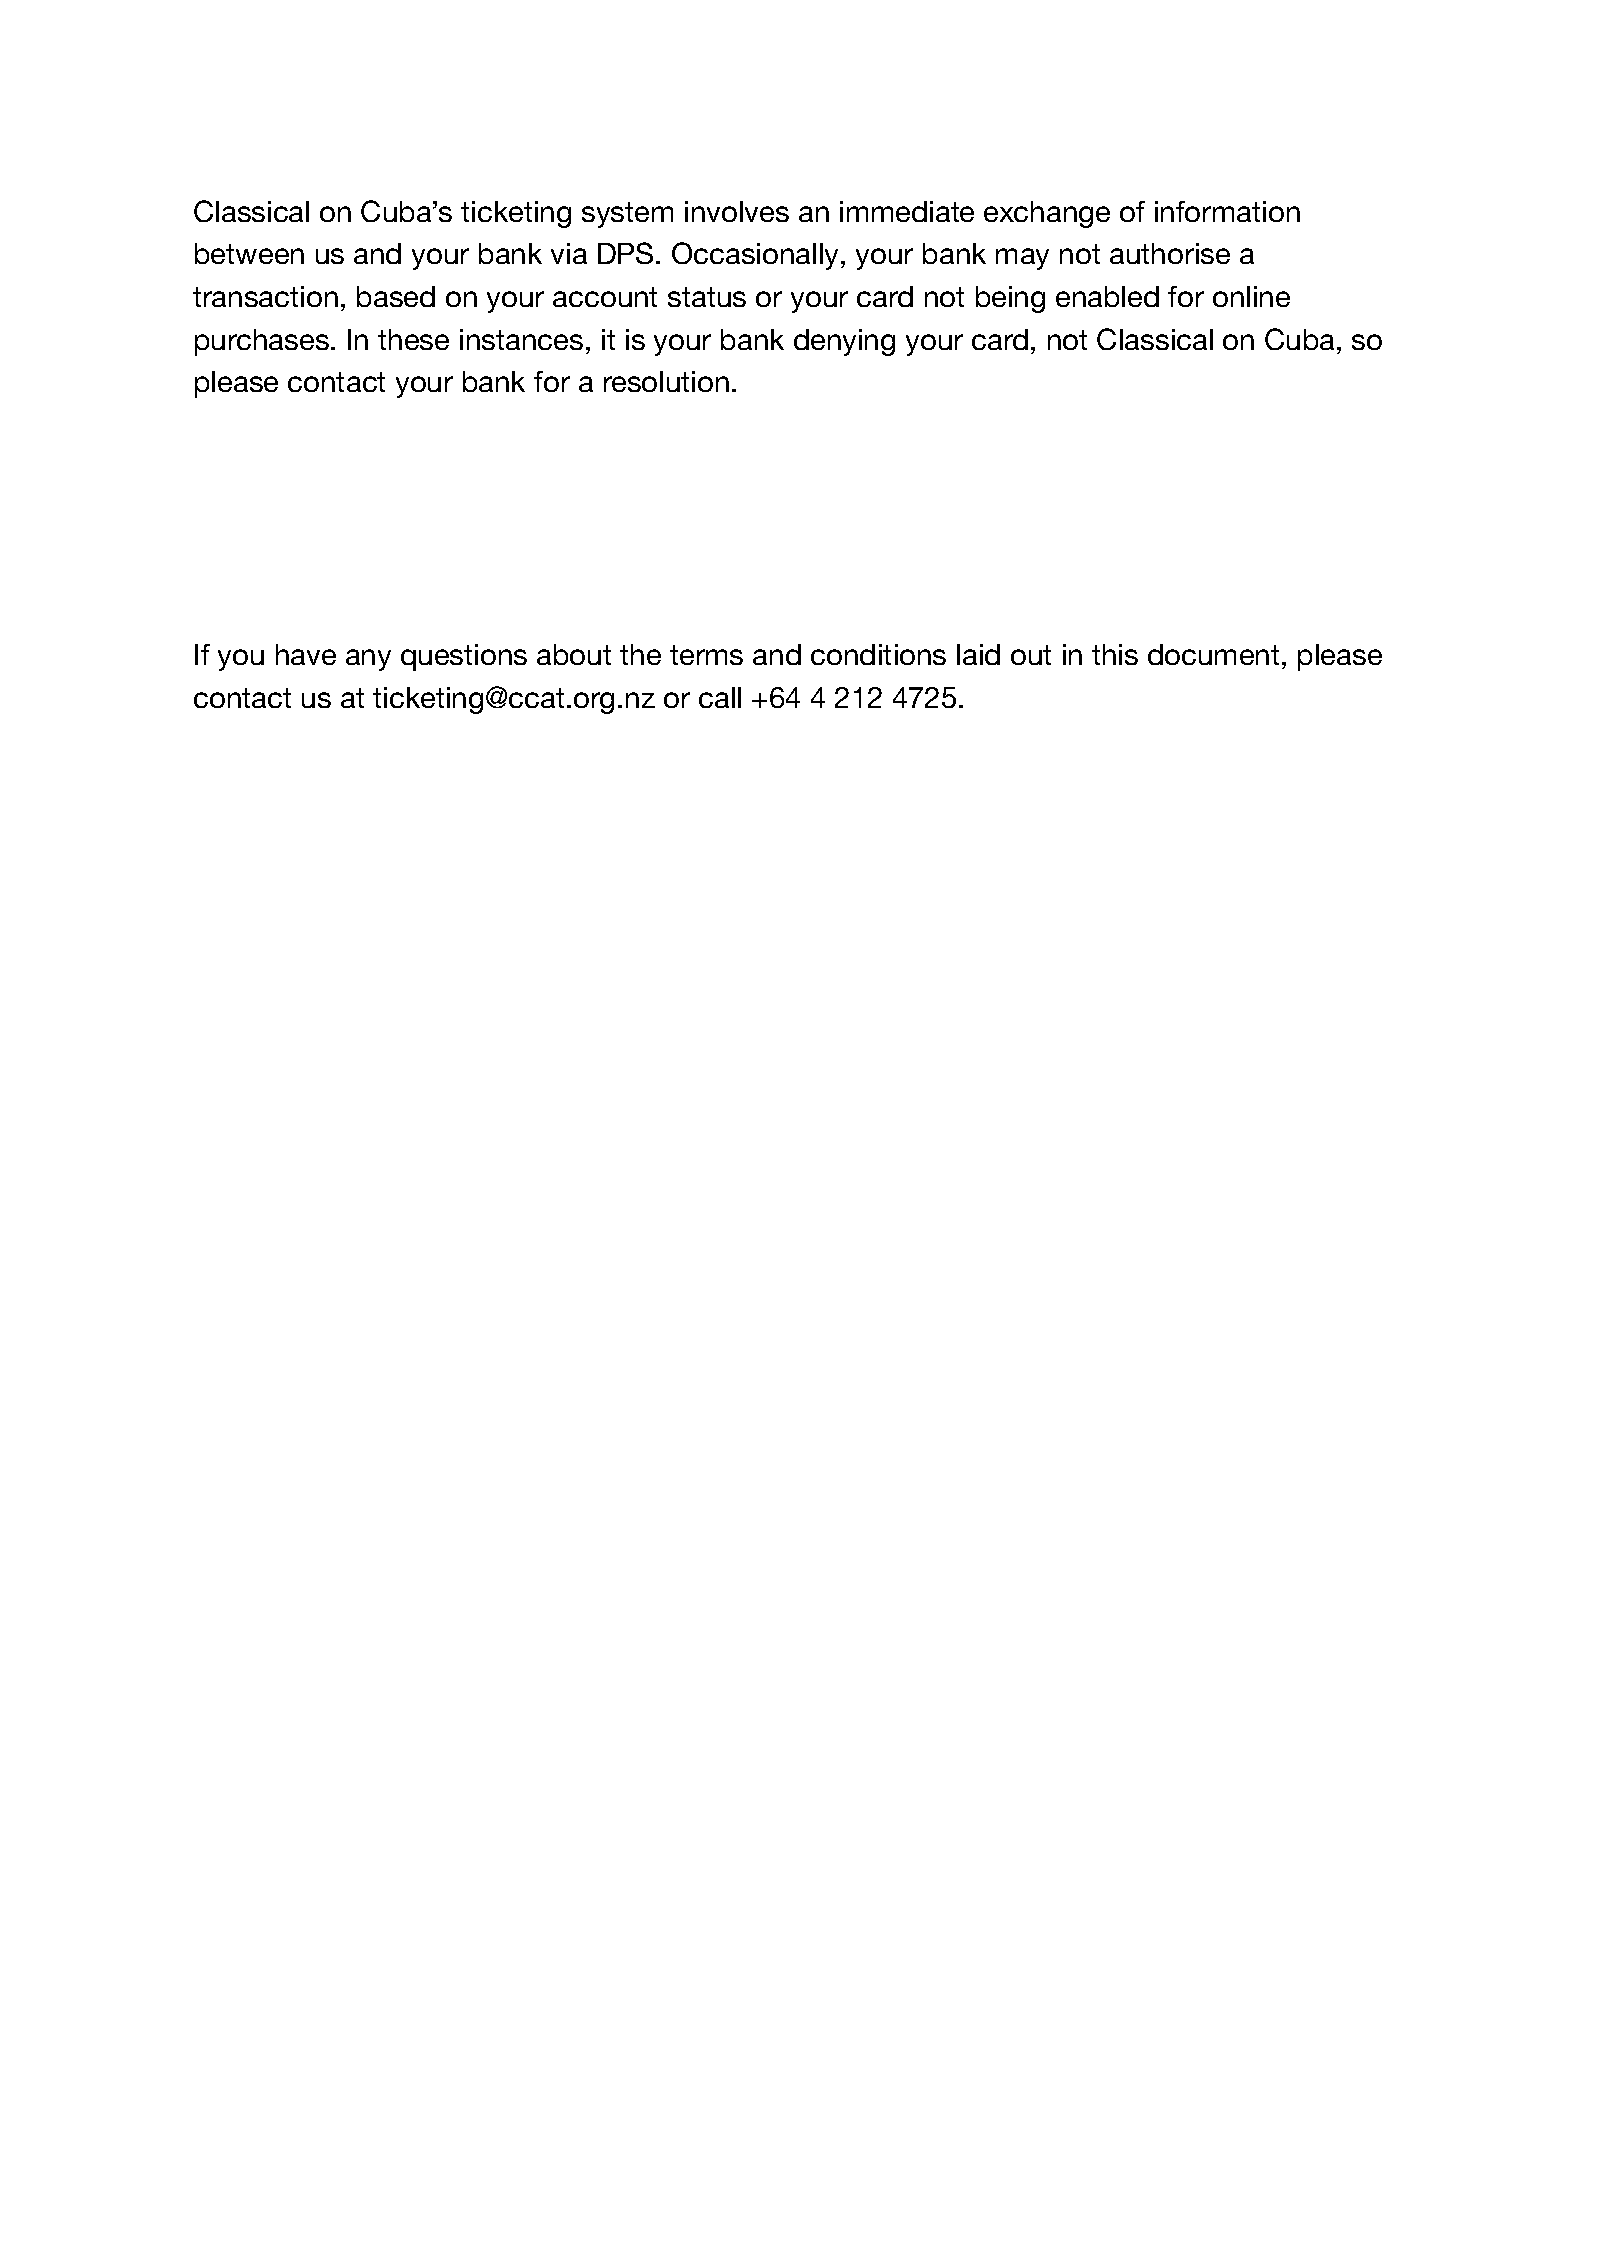 The width and height of the document is (1597, 2256). Describe the element at coordinates (413, 339) in the document. I see `these` at that location.
